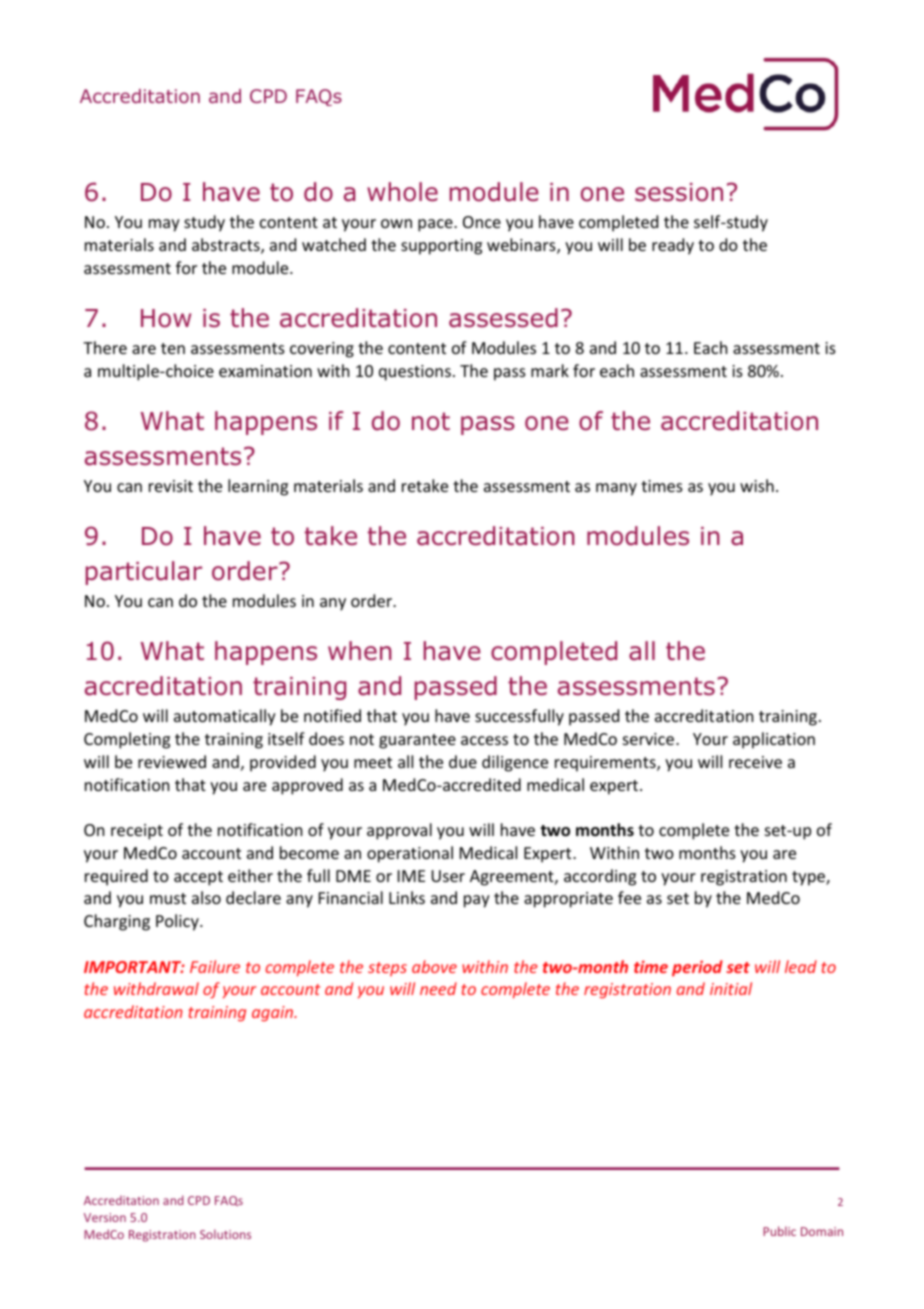  What do you see at coordinates (809, 878) in the screenshot?
I see `type` at bounding box center [809, 878].
